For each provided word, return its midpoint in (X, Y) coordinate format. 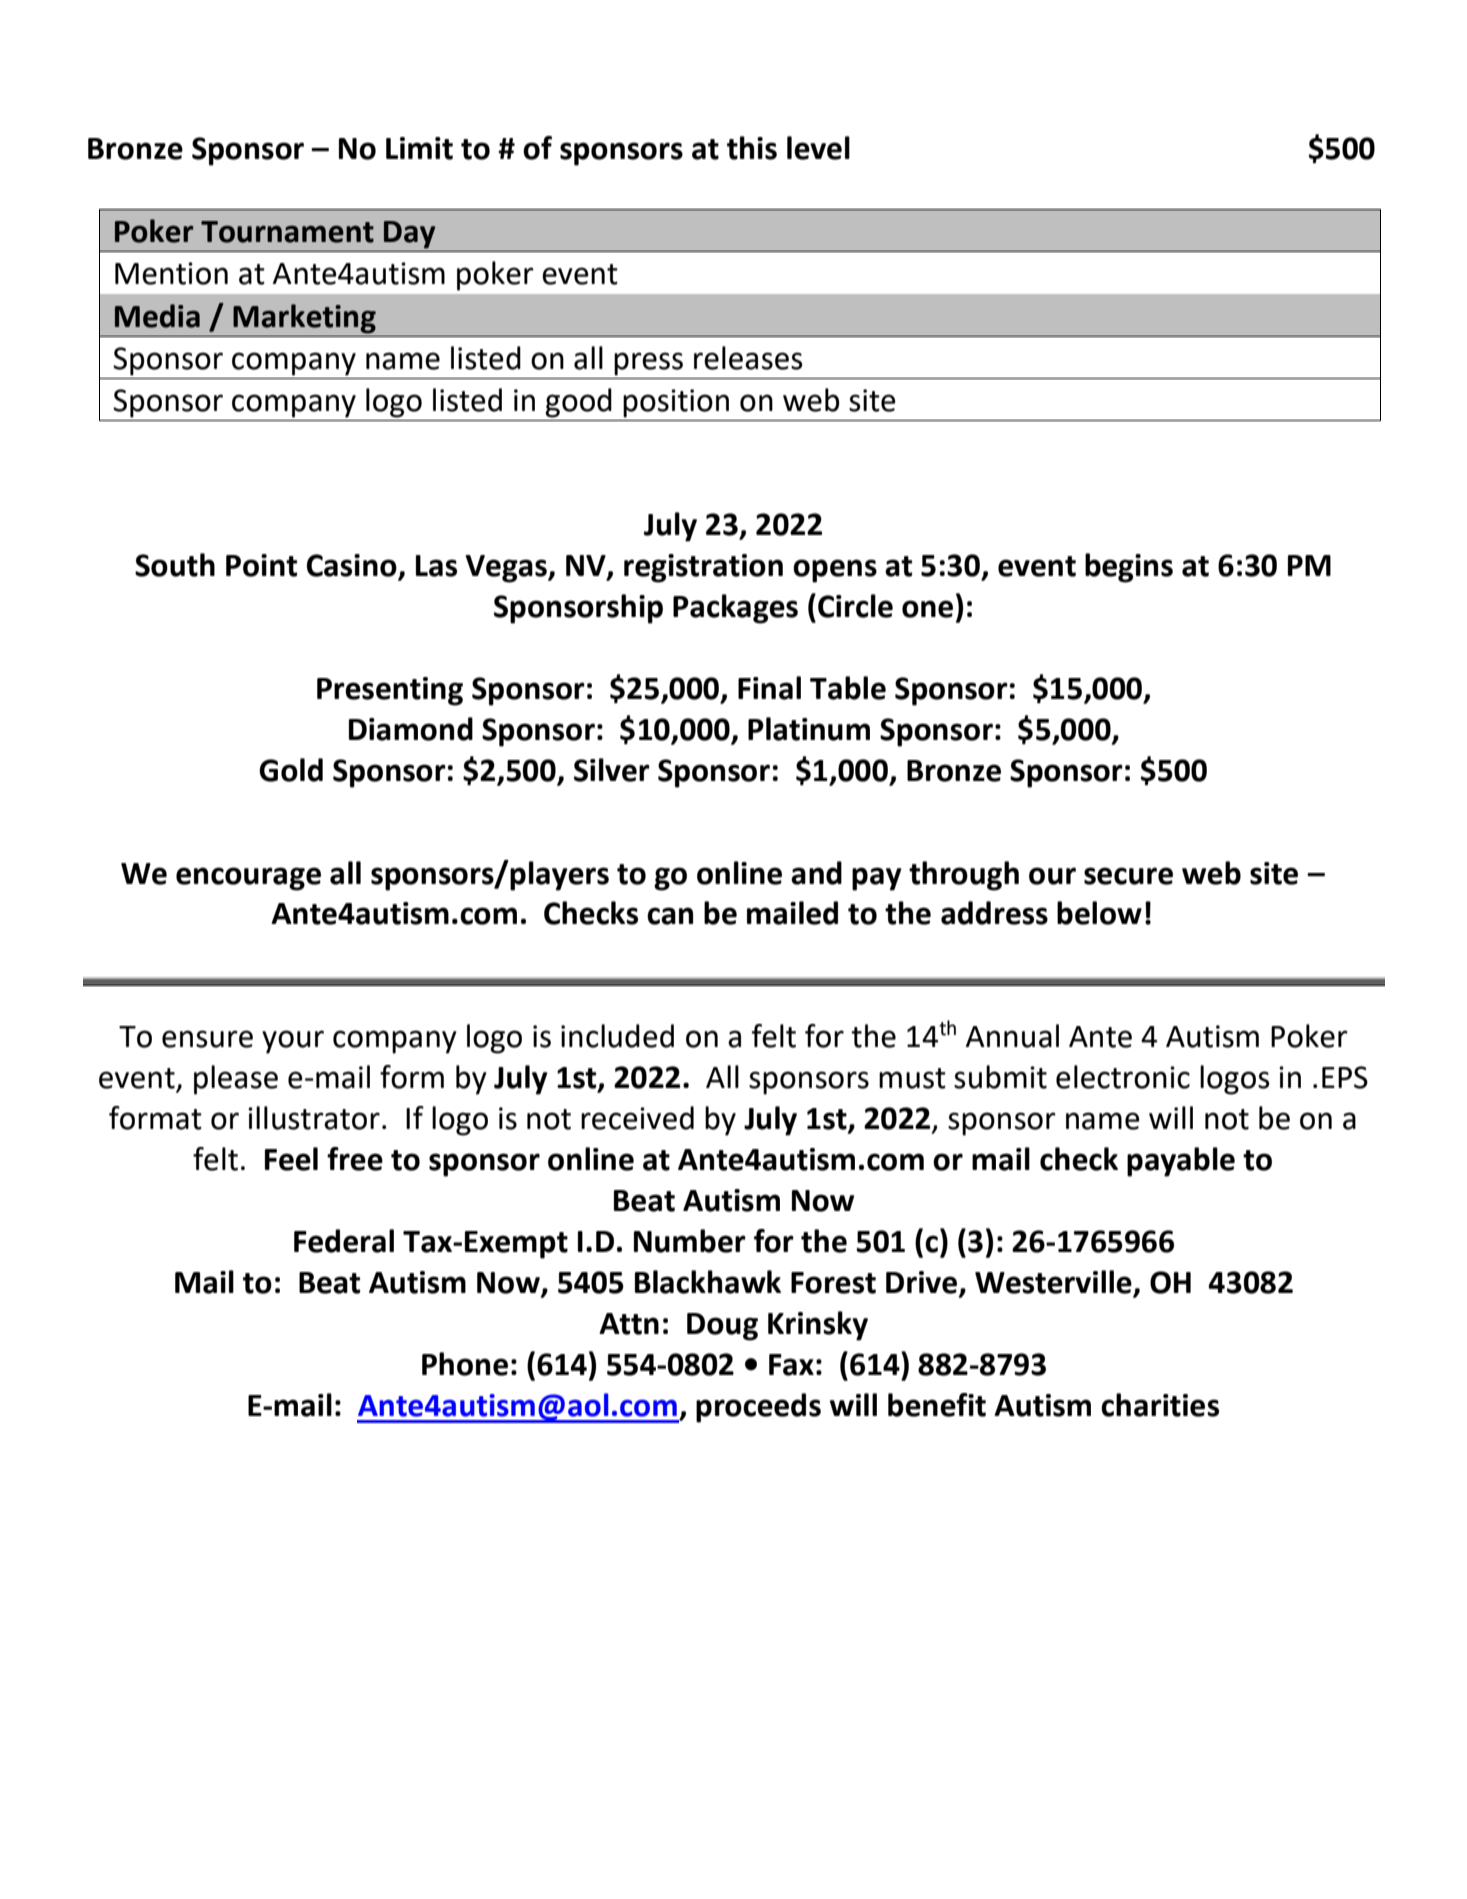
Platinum (809, 729)
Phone (465, 1364)
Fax (791, 1365)
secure (1128, 876)
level (818, 148)
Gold (291, 770)
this (752, 148)
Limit (419, 148)
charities (1160, 1405)
